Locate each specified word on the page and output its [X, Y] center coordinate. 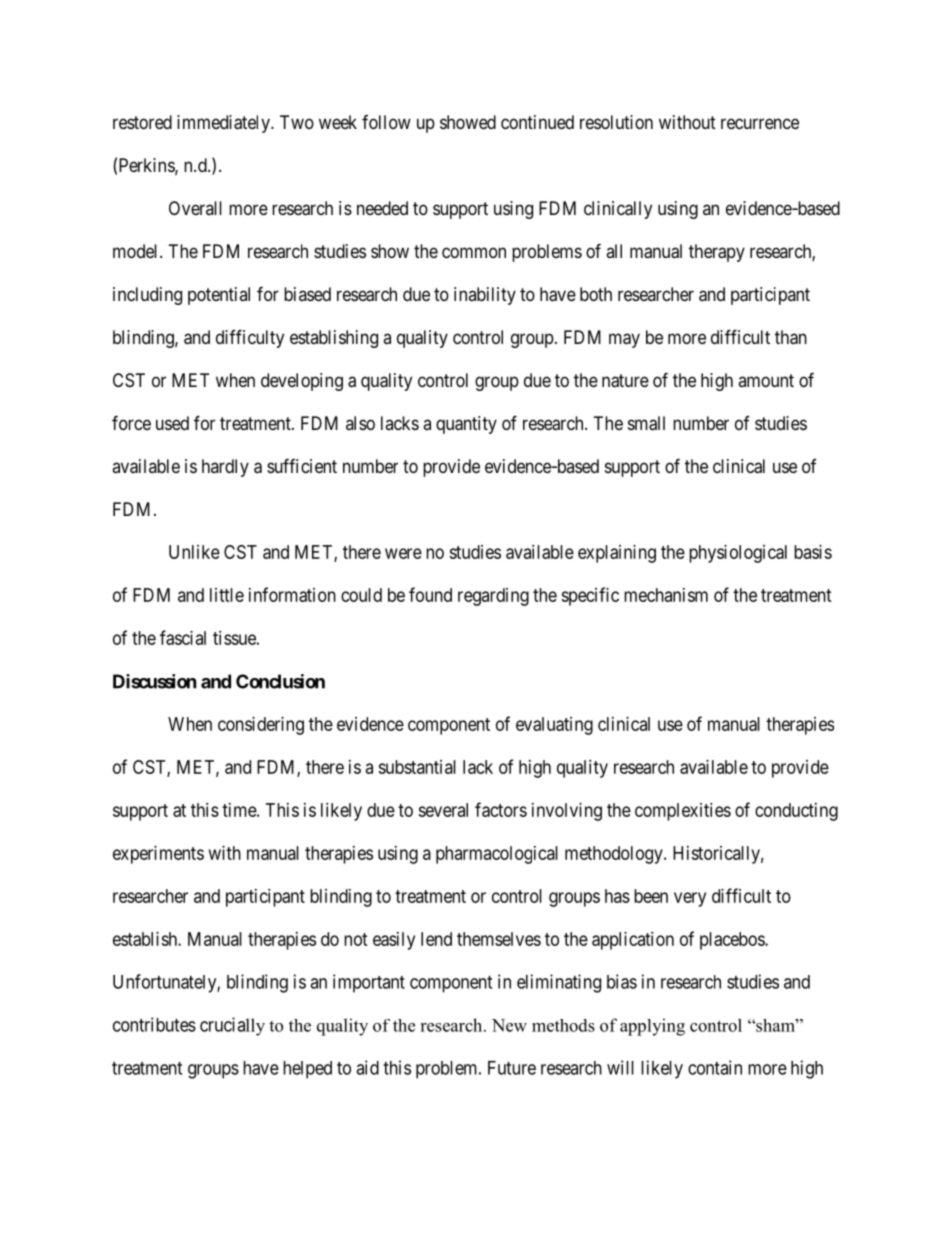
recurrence [760, 123]
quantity [466, 425]
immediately [224, 124]
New [509, 1025]
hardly [225, 468]
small [646, 423]
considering [261, 726]
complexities [683, 812]
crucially [232, 1026]
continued [537, 122]
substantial [417, 767]
